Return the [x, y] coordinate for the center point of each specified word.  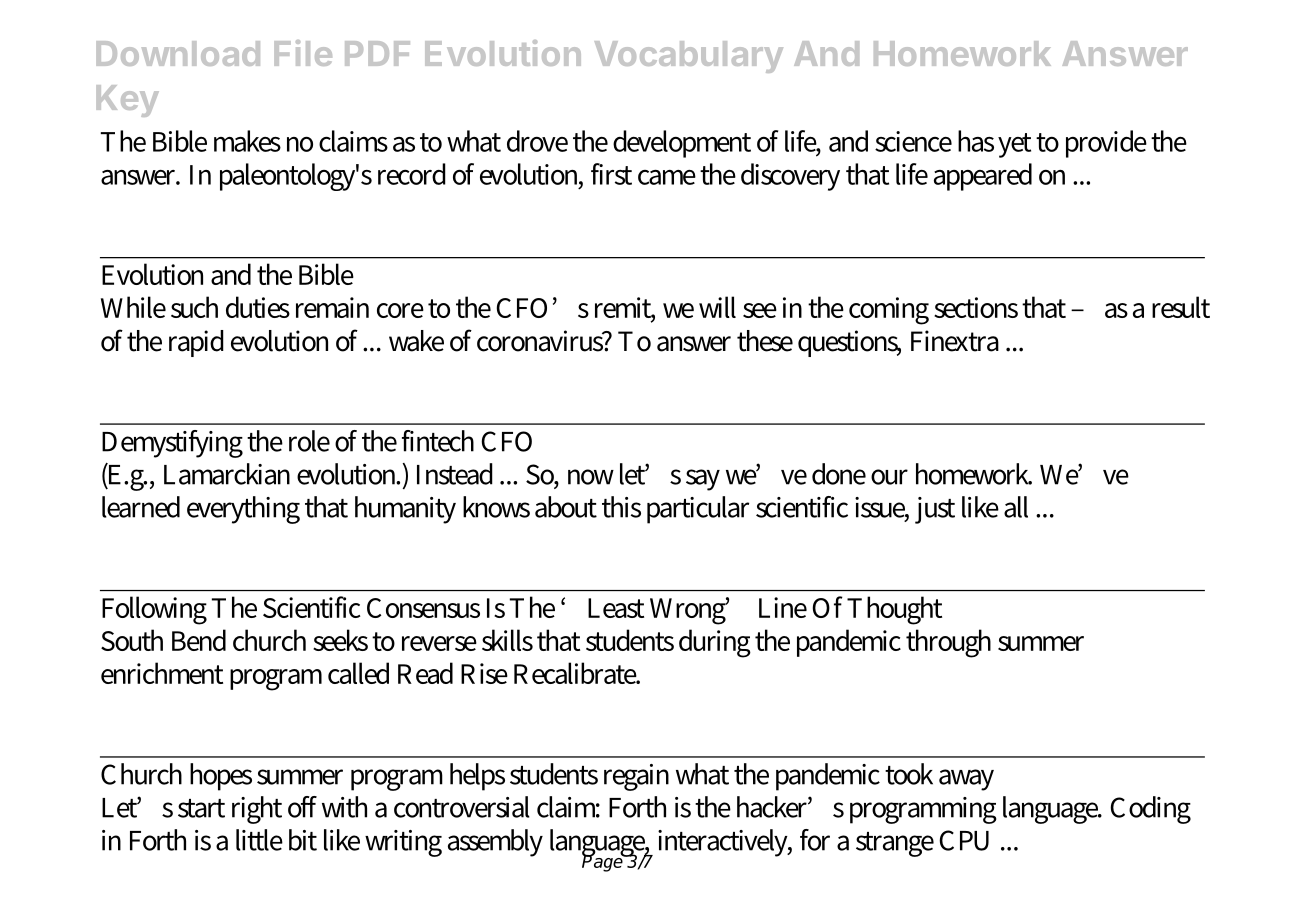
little [259, 840]
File [303, 53]
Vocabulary [689, 57]
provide [1106, 144]
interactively [725, 843]
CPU [964, 840]
